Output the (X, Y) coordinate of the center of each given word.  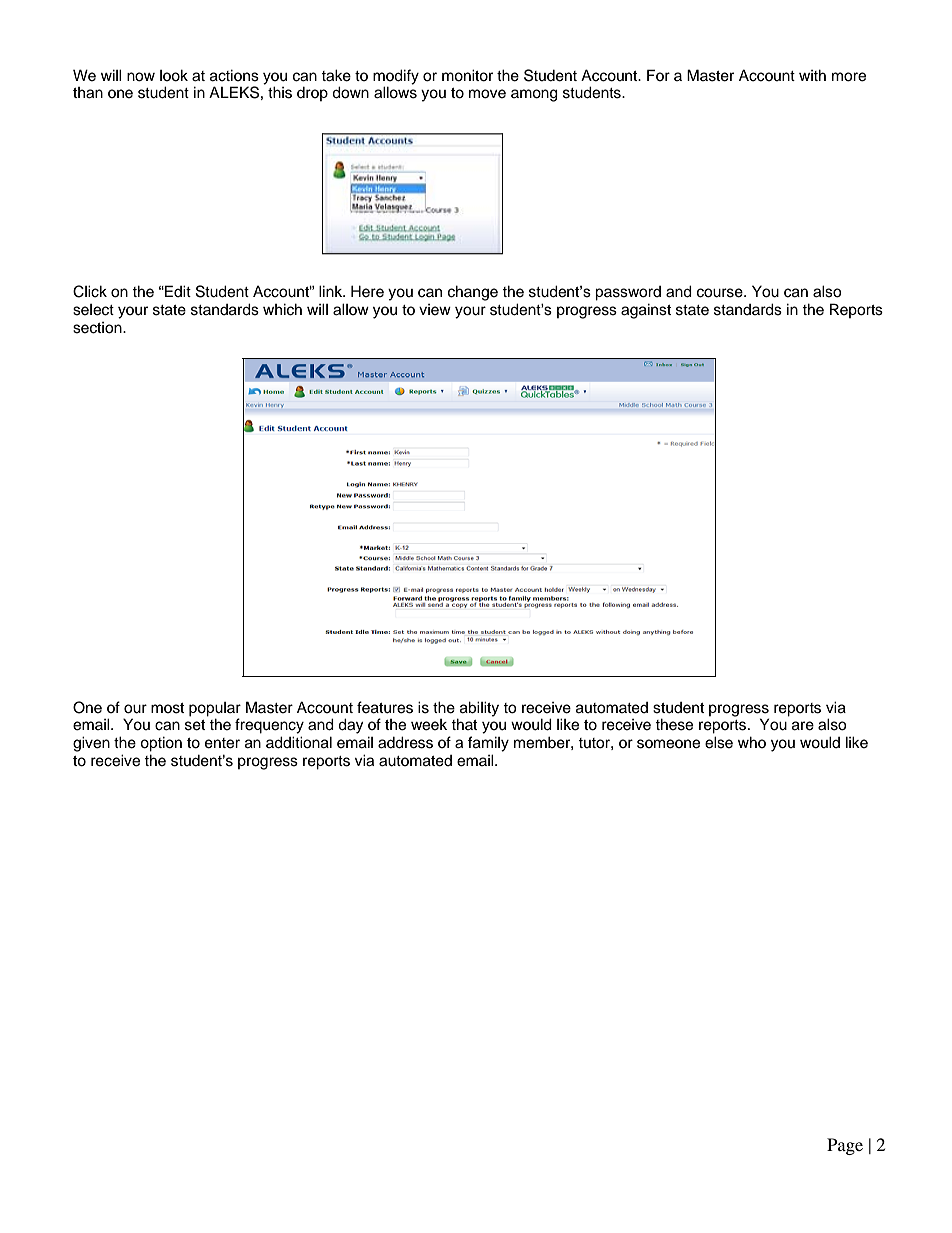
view (435, 310)
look (174, 75)
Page (845, 1146)
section (98, 328)
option (161, 744)
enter (222, 743)
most (167, 708)
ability (479, 709)
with (812, 75)
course (721, 293)
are (803, 726)
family (488, 744)
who (752, 742)
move (487, 94)
